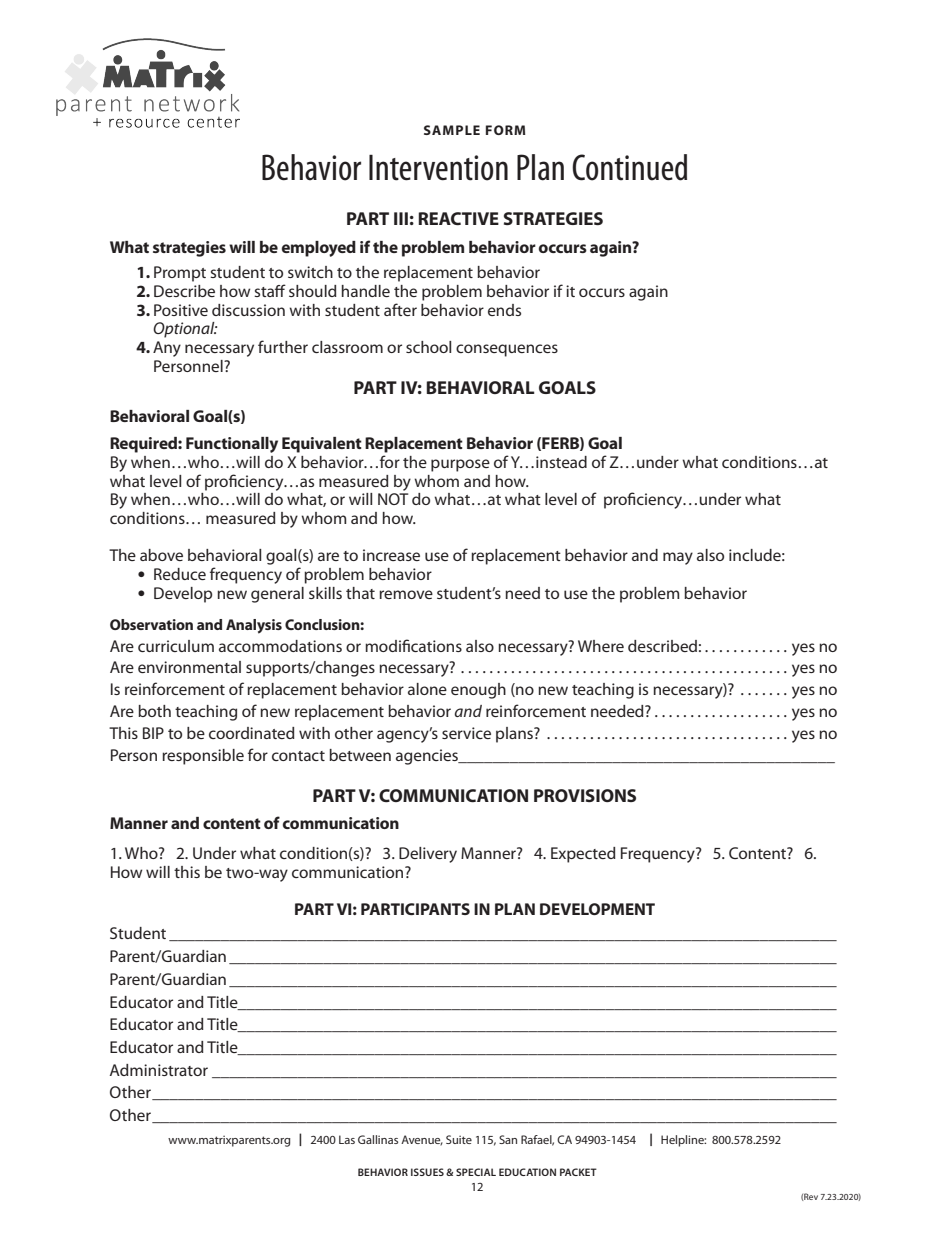 This document has width=952, height=1233. I want to click on Intervention, so click(438, 168).
